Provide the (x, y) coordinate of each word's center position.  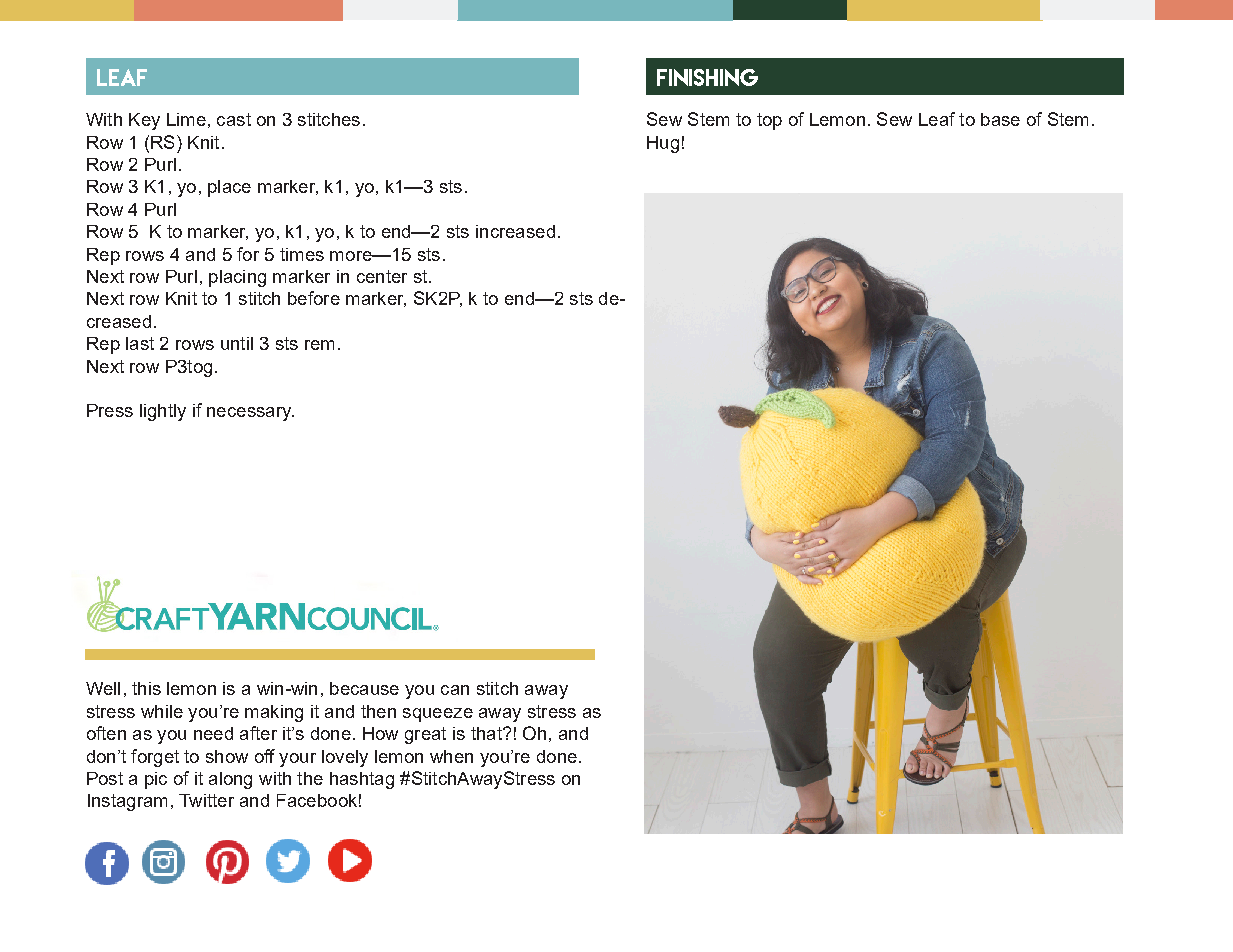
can (455, 690)
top (769, 121)
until (237, 343)
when (451, 756)
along (230, 780)
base (1000, 119)
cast (234, 119)
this (146, 688)
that (487, 733)
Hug (663, 144)
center (382, 276)
